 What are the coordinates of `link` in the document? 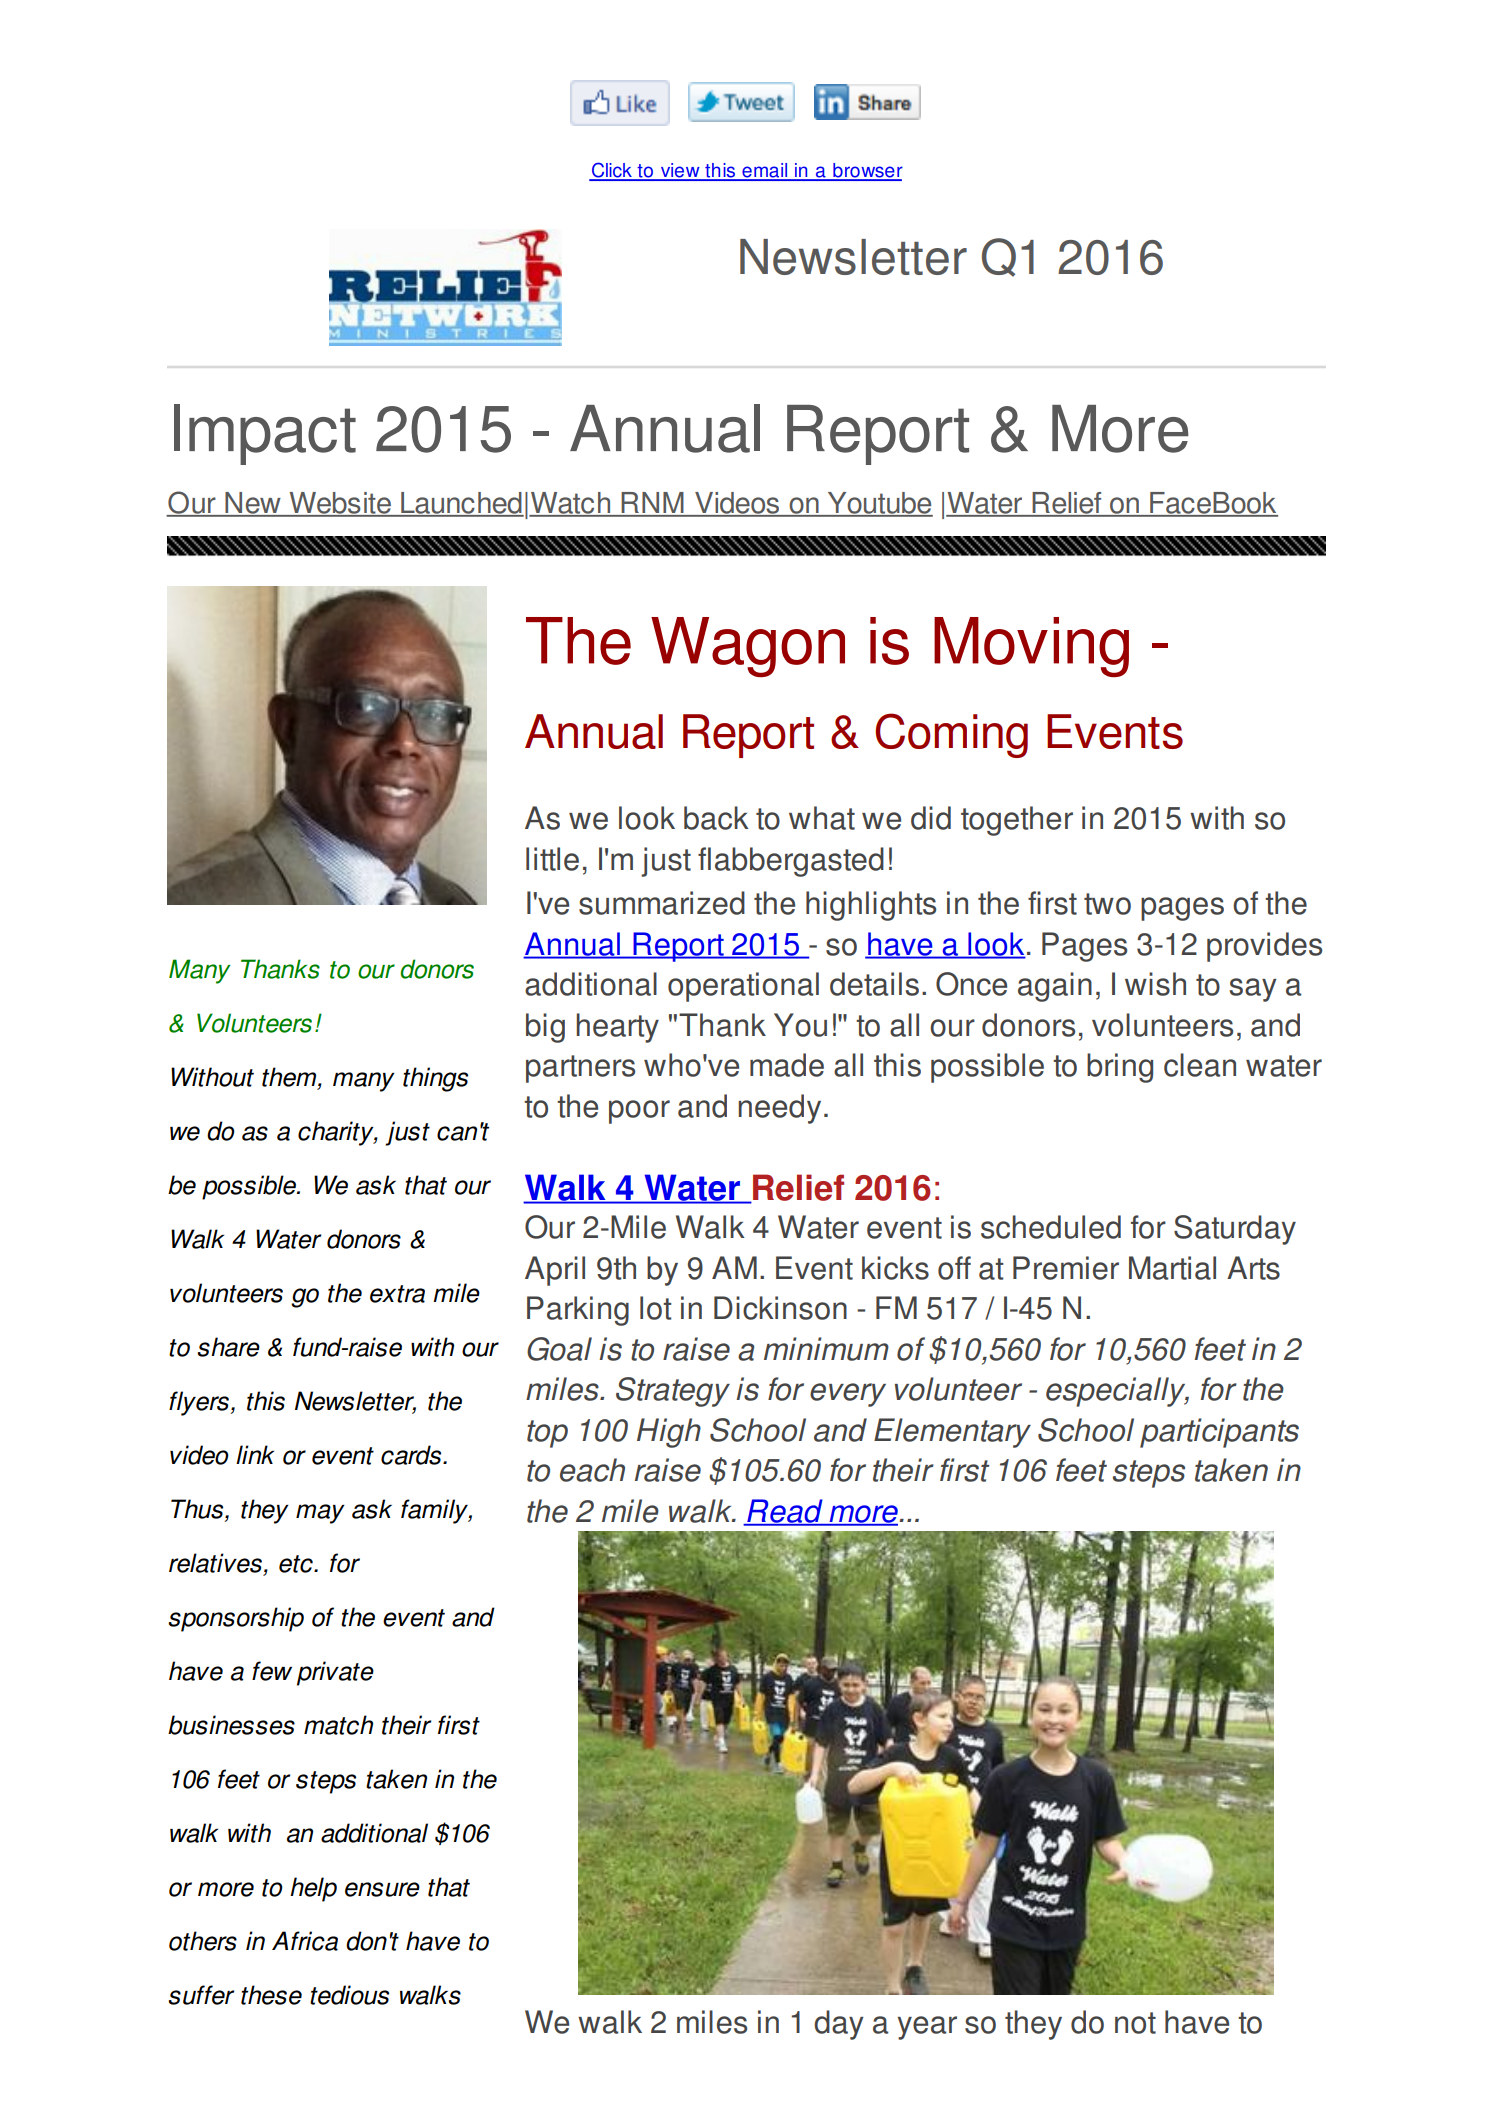 It's located at (255, 1454).
